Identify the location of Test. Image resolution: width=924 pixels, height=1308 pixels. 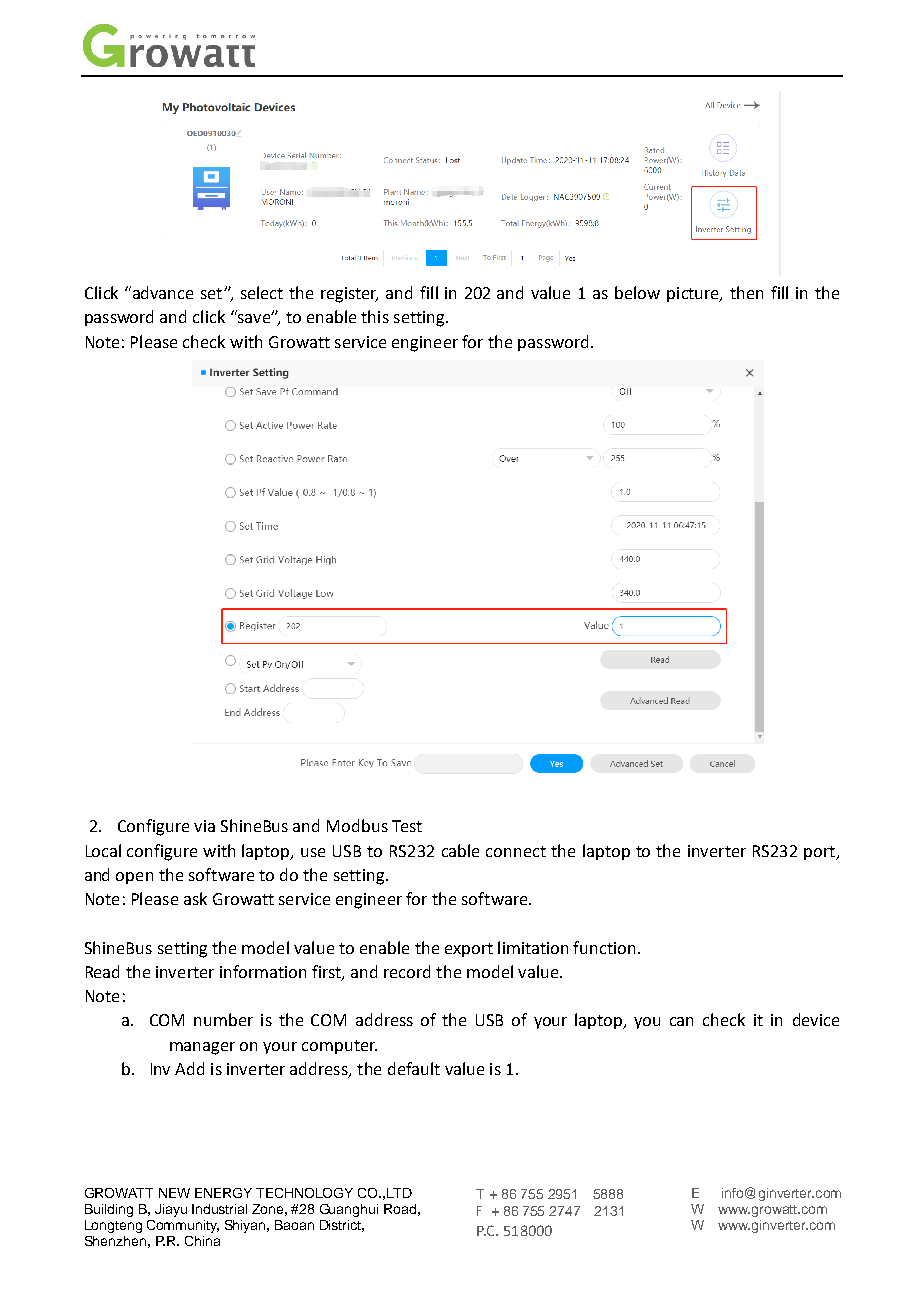
(407, 826).
